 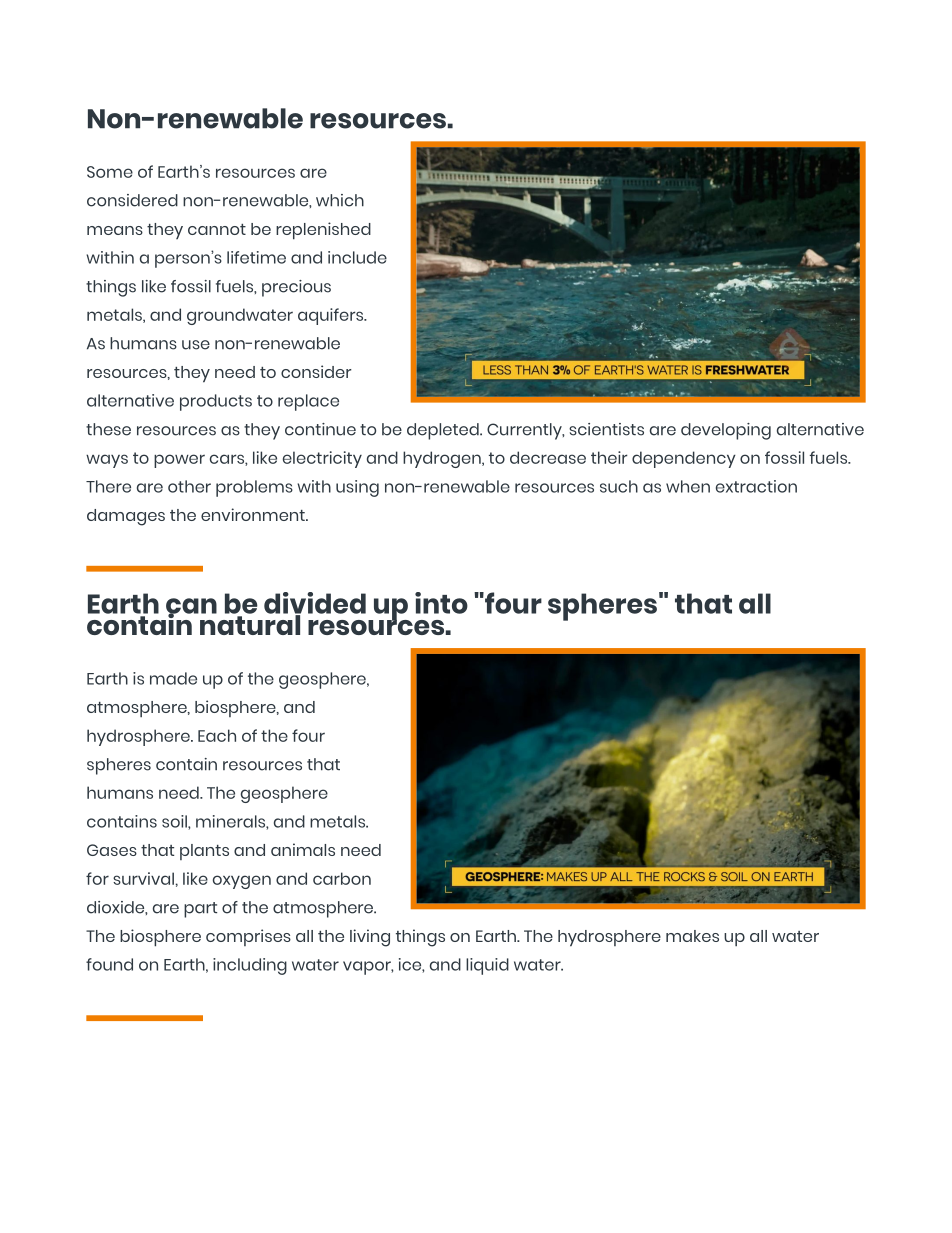 I want to click on cannot, so click(x=217, y=229).
